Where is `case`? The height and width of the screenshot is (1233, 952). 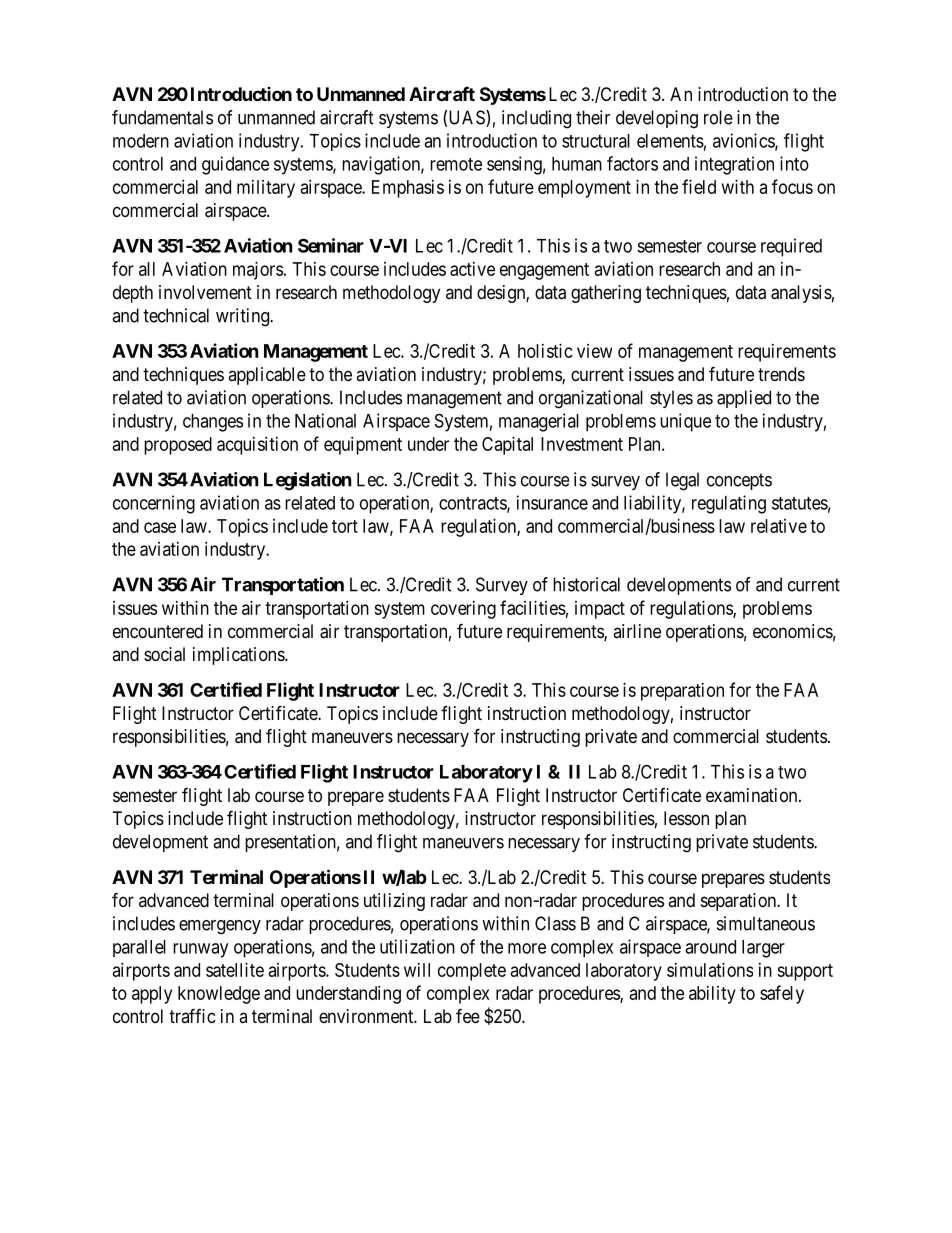
case is located at coordinates (160, 527).
